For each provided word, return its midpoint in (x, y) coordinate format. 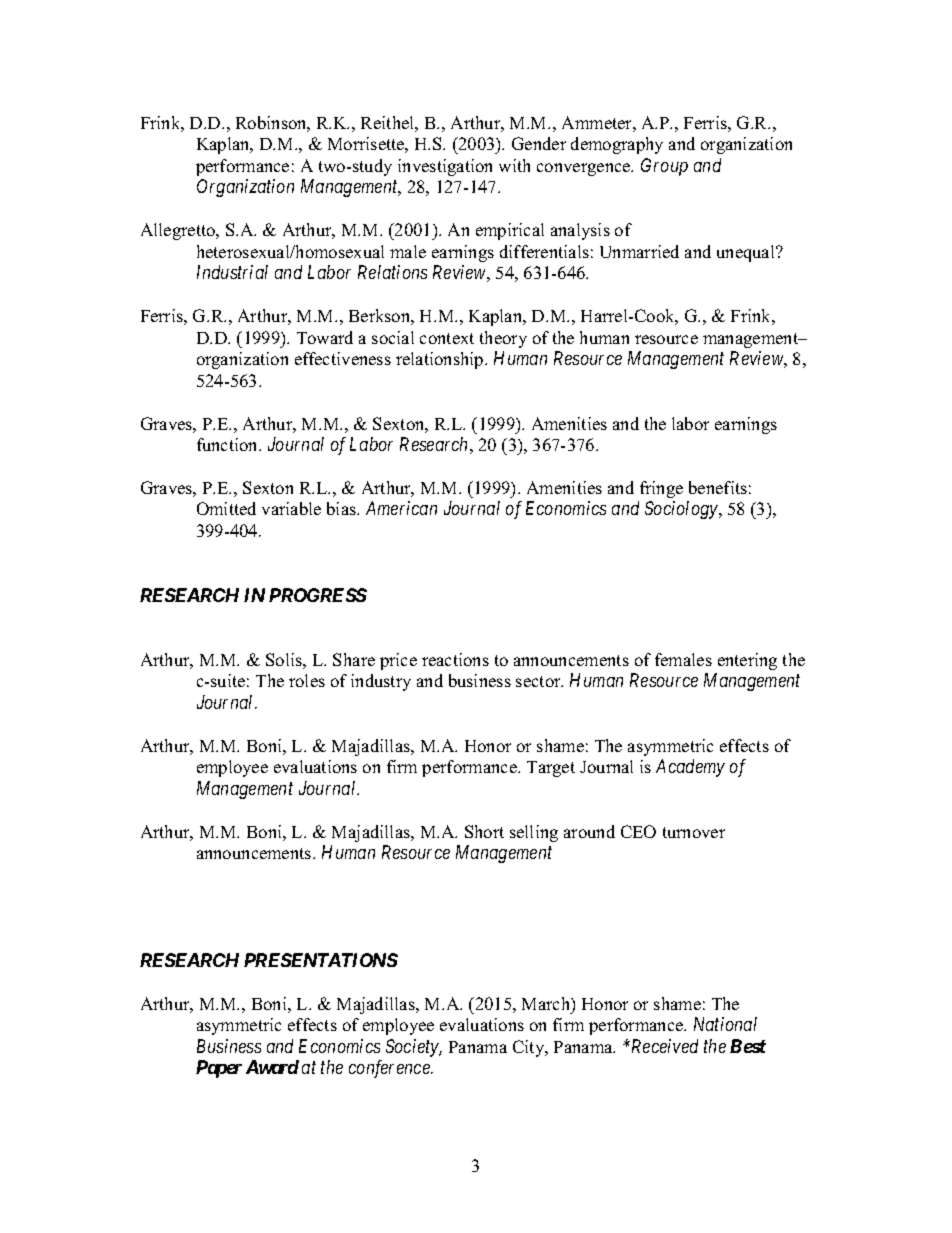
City (530, 1048)
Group (664, 167)
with (514, 165)
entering (747, 661)
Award (272, 1067)
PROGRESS (318, 595)
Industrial (232, 272)
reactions (455, 659)
